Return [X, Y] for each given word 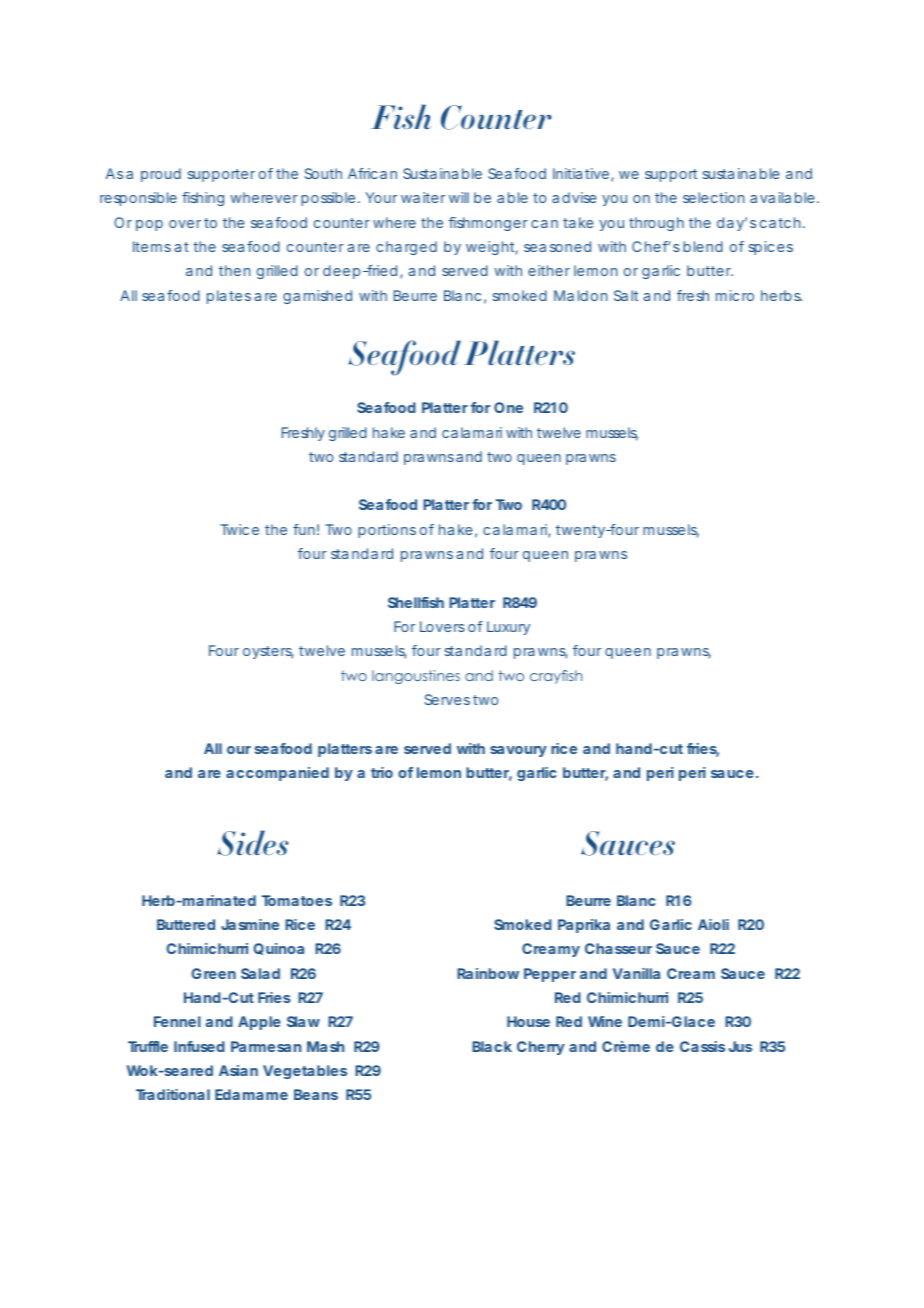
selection [713, 197]
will [459, 197]
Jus [740, 1046]
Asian [238, 1070]
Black [492, 1046]
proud [161, 175]
